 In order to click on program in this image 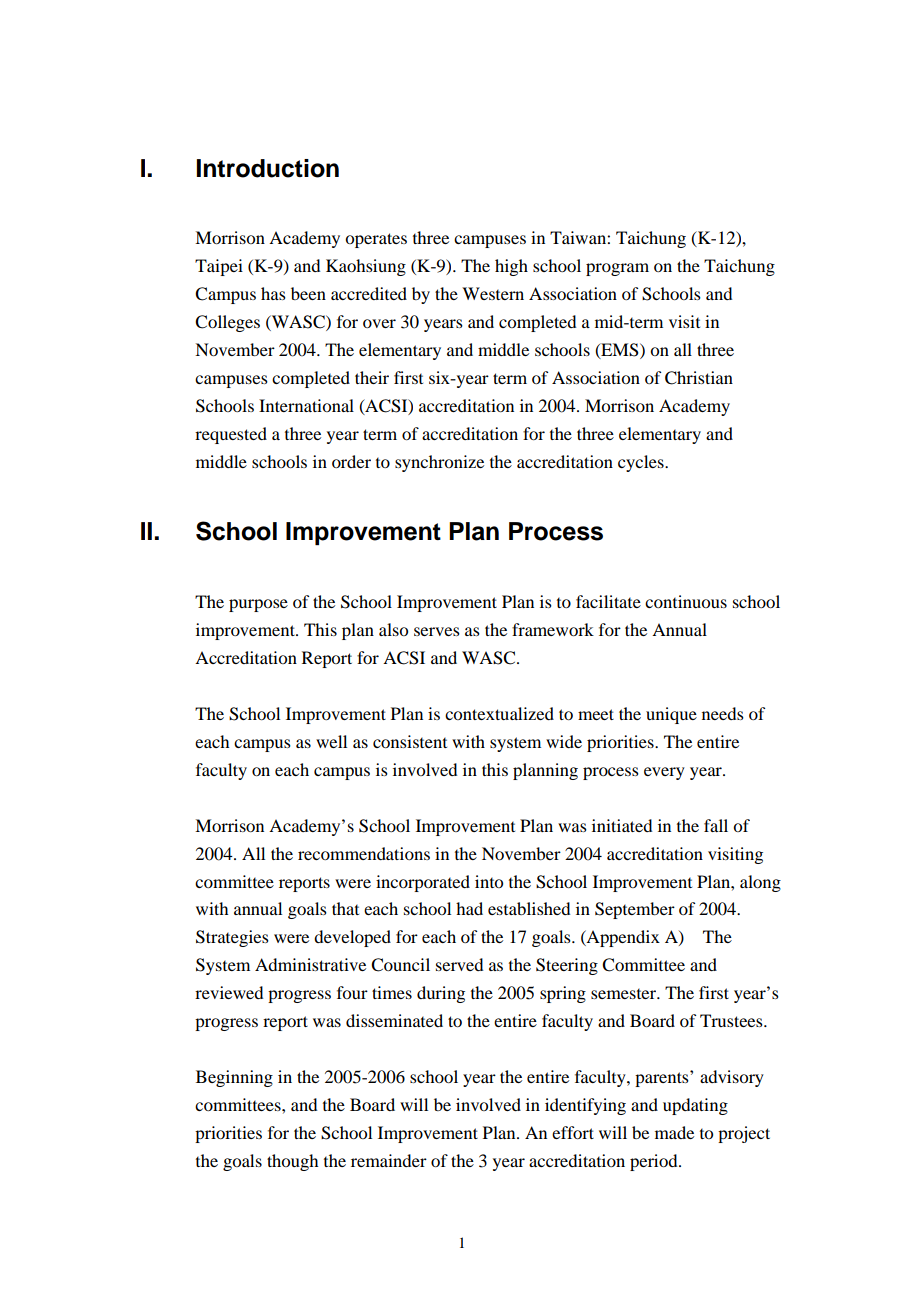, I will do `click(617, 269)`.
